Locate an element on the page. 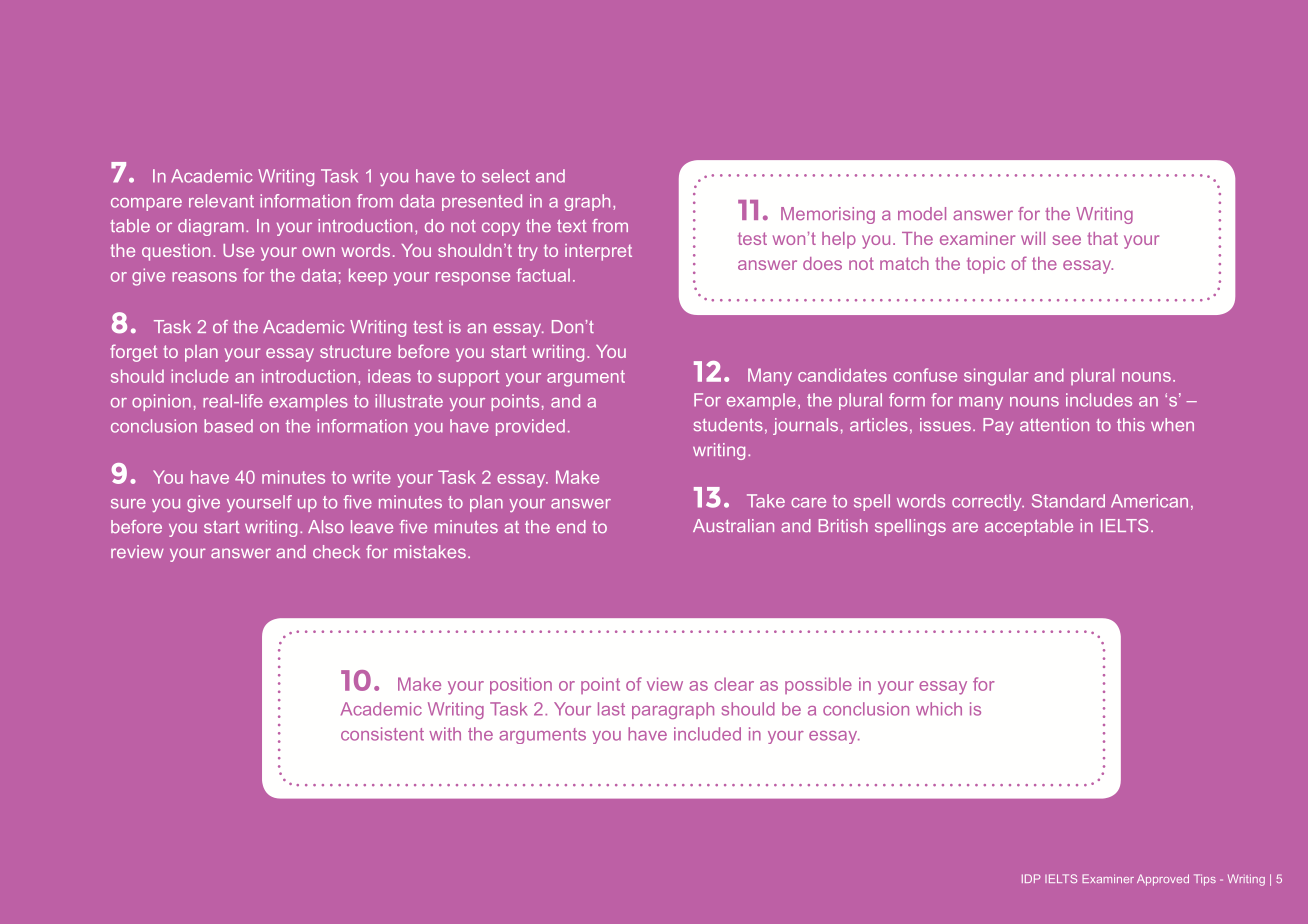 This page has width=1308, height=924. with is located at coordinates (445, 734).
